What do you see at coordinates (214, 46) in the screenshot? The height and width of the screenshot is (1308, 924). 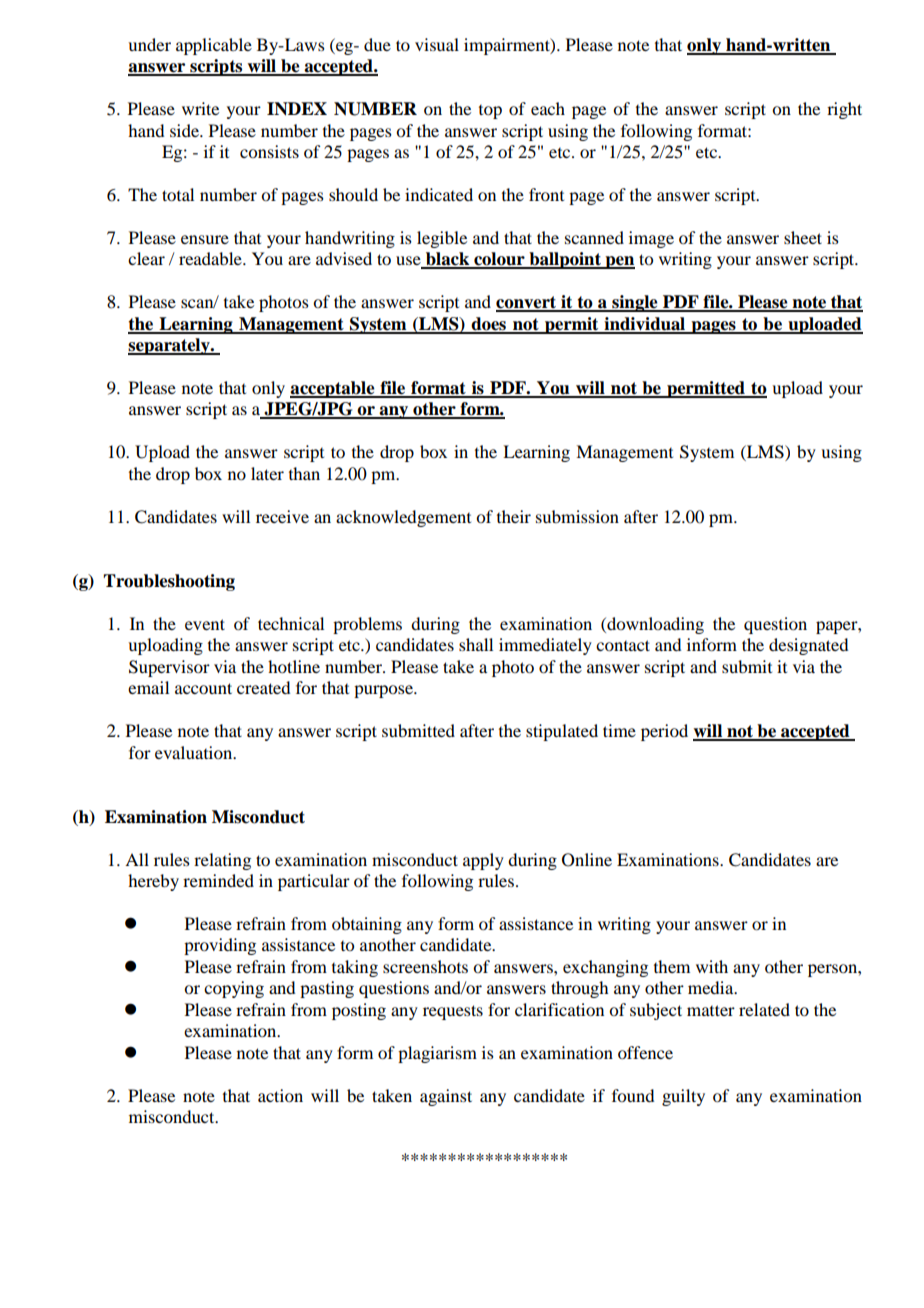 I see `applicable` at bounding box center [214, 46].
